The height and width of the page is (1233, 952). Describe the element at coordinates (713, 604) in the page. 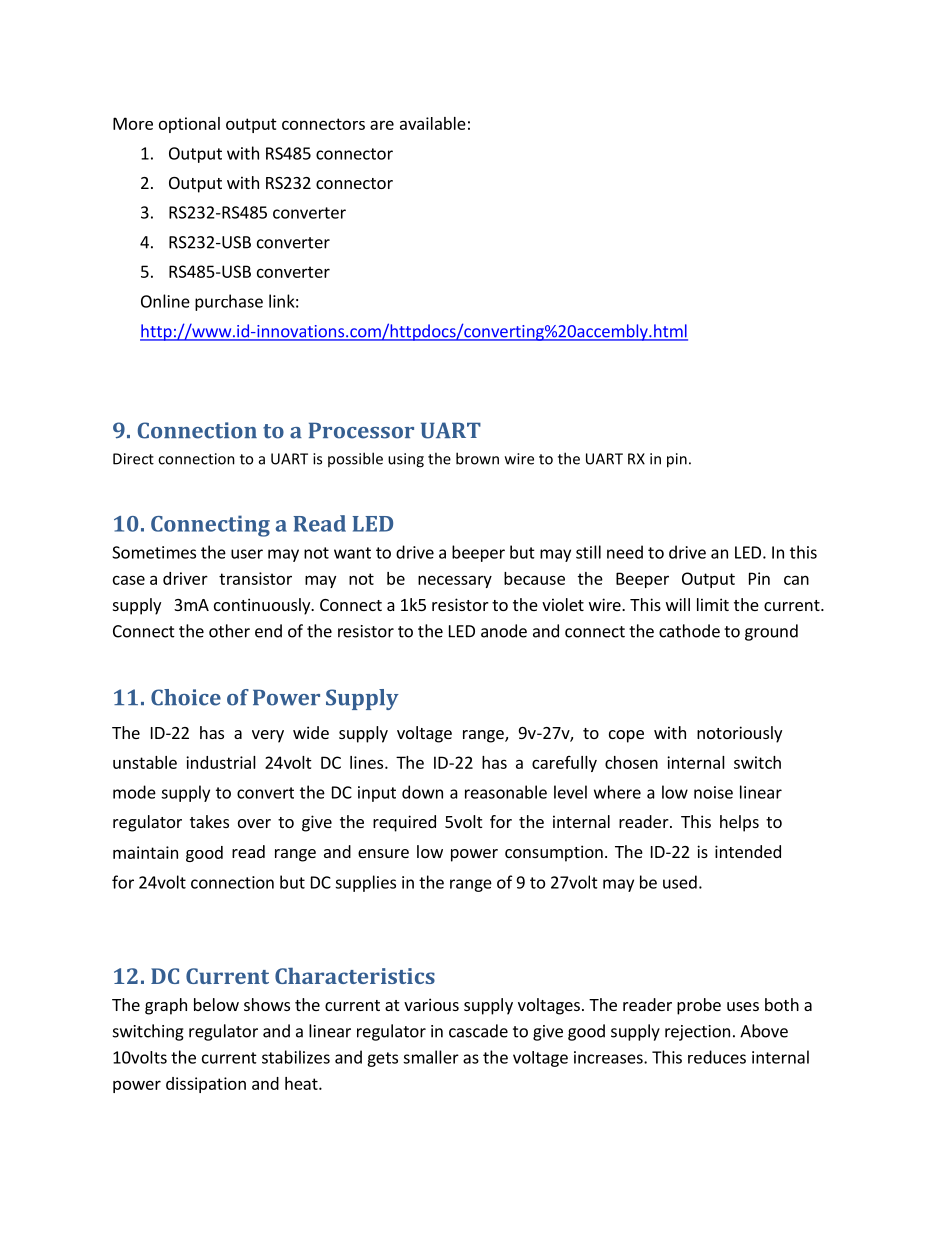

I see `limit` at that location.
